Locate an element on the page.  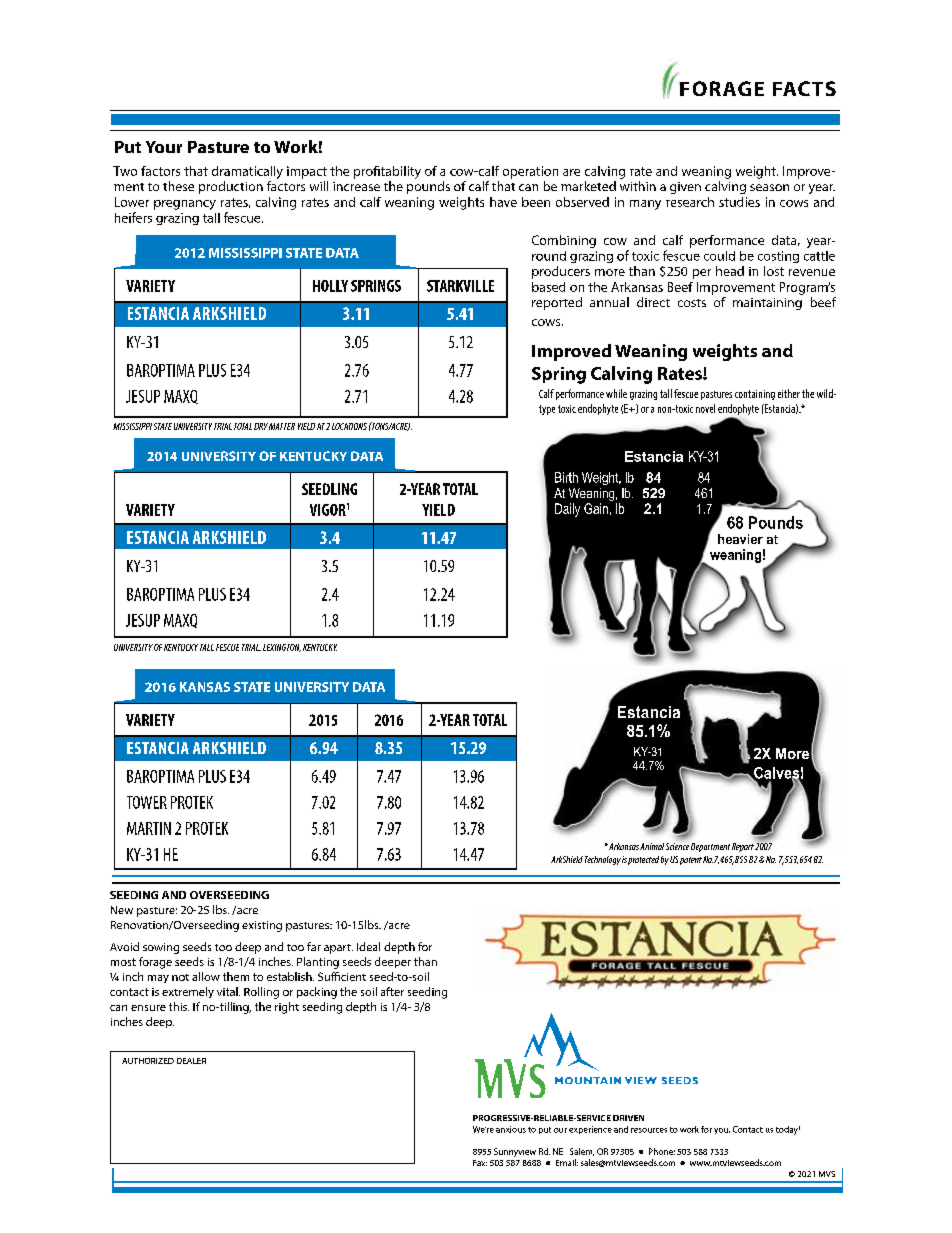
heavier is located at coordinates (740, 539).
